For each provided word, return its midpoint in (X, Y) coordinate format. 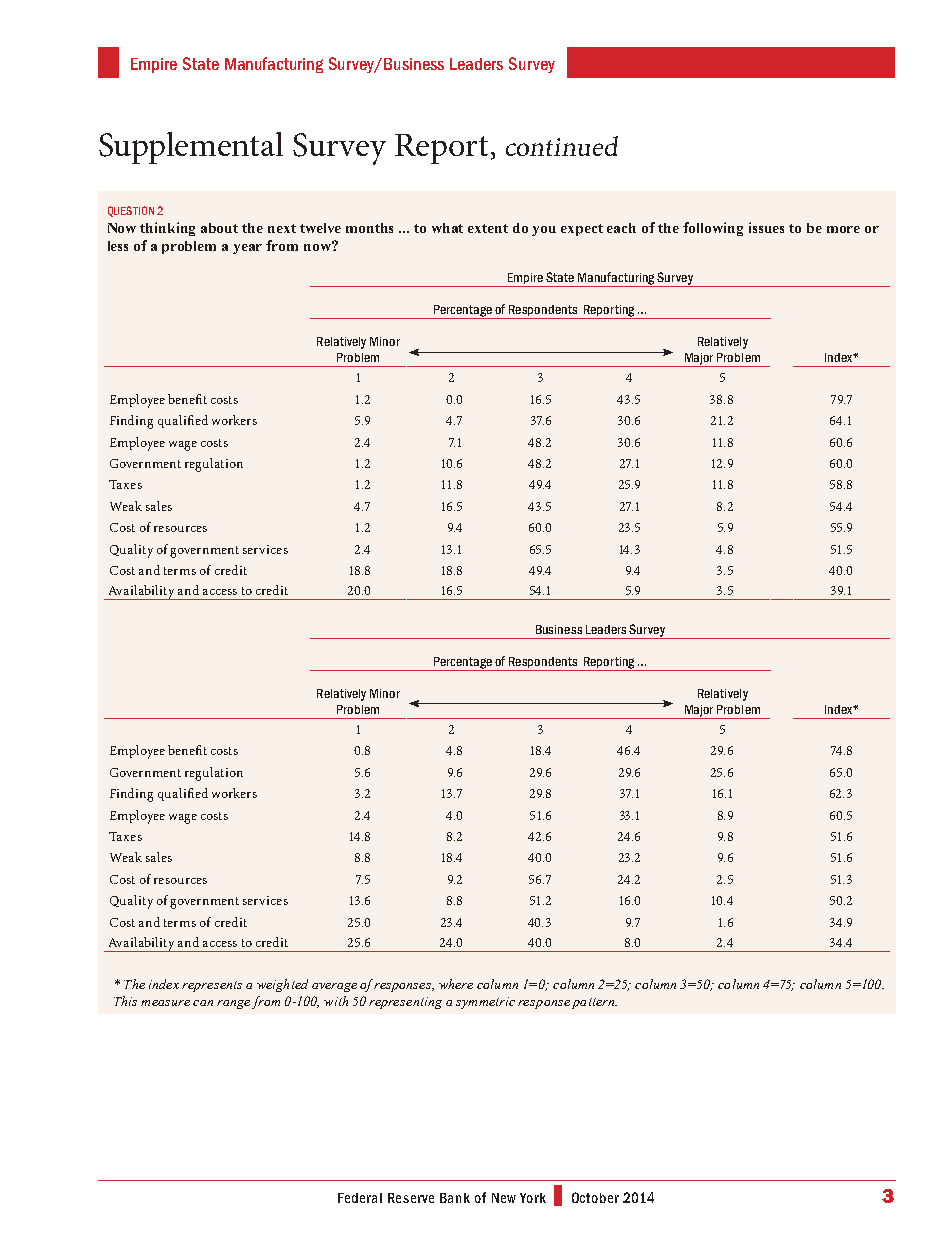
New (504, 1198)
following (713, 229)
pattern (594, 1003)
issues (766, 227)
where (456, 984)
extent (488, 228)
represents (212, 986)
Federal (360, 1198)
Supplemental (191, 148)
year (247, 249)
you (544, 231)
